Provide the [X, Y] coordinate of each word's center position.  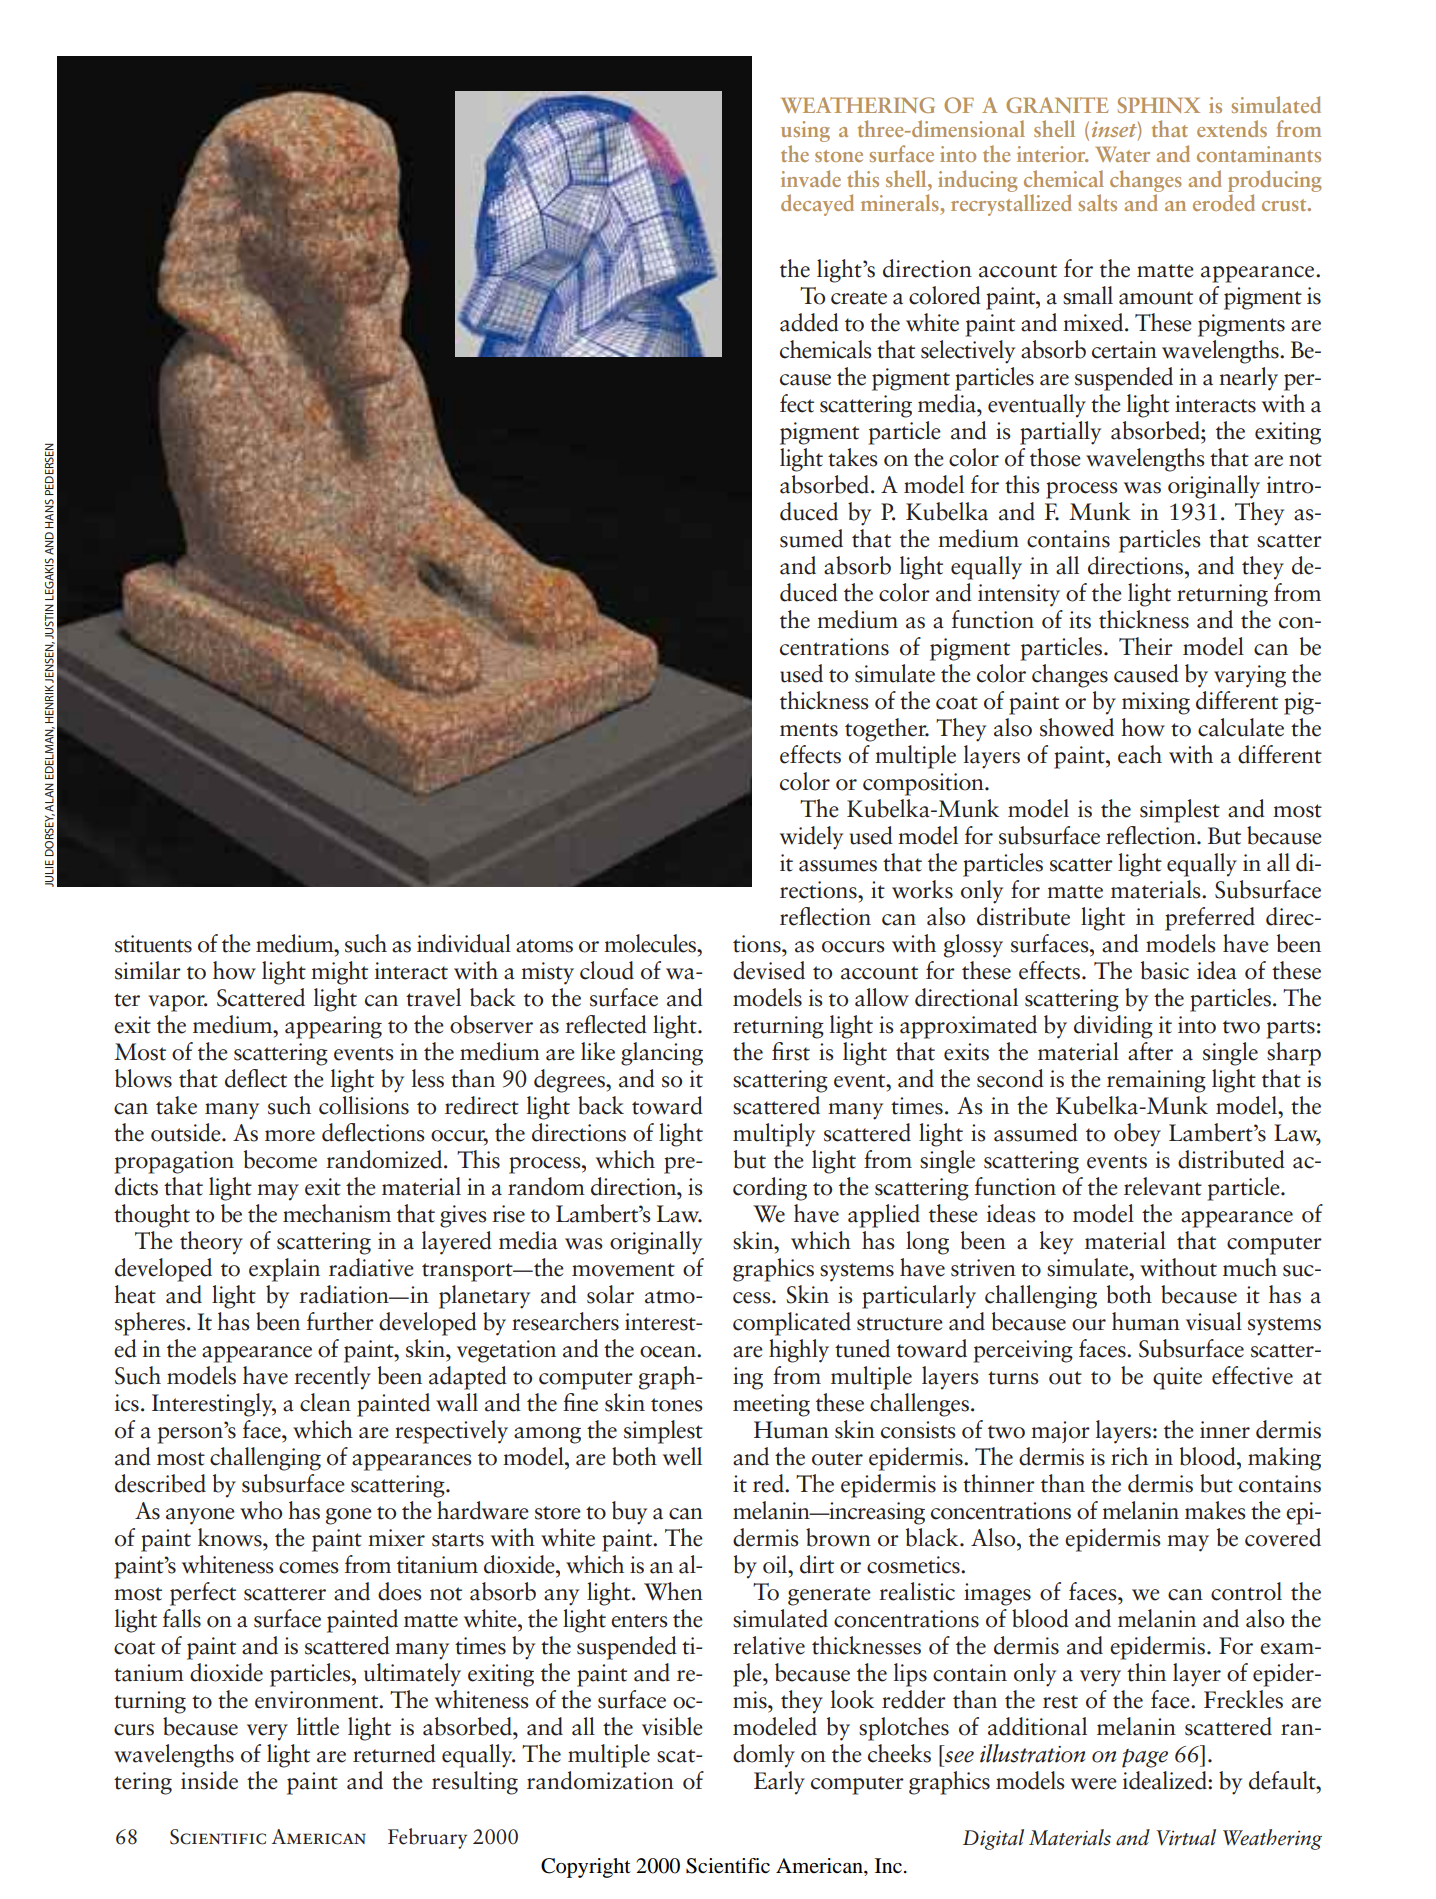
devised [769, 970]
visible [672, 1726]
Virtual [1186, 1837]
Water [1123, 154]
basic [1165, 970]
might [339, 973]
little [318, 1726]
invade [811, 178]
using [805, 131]
